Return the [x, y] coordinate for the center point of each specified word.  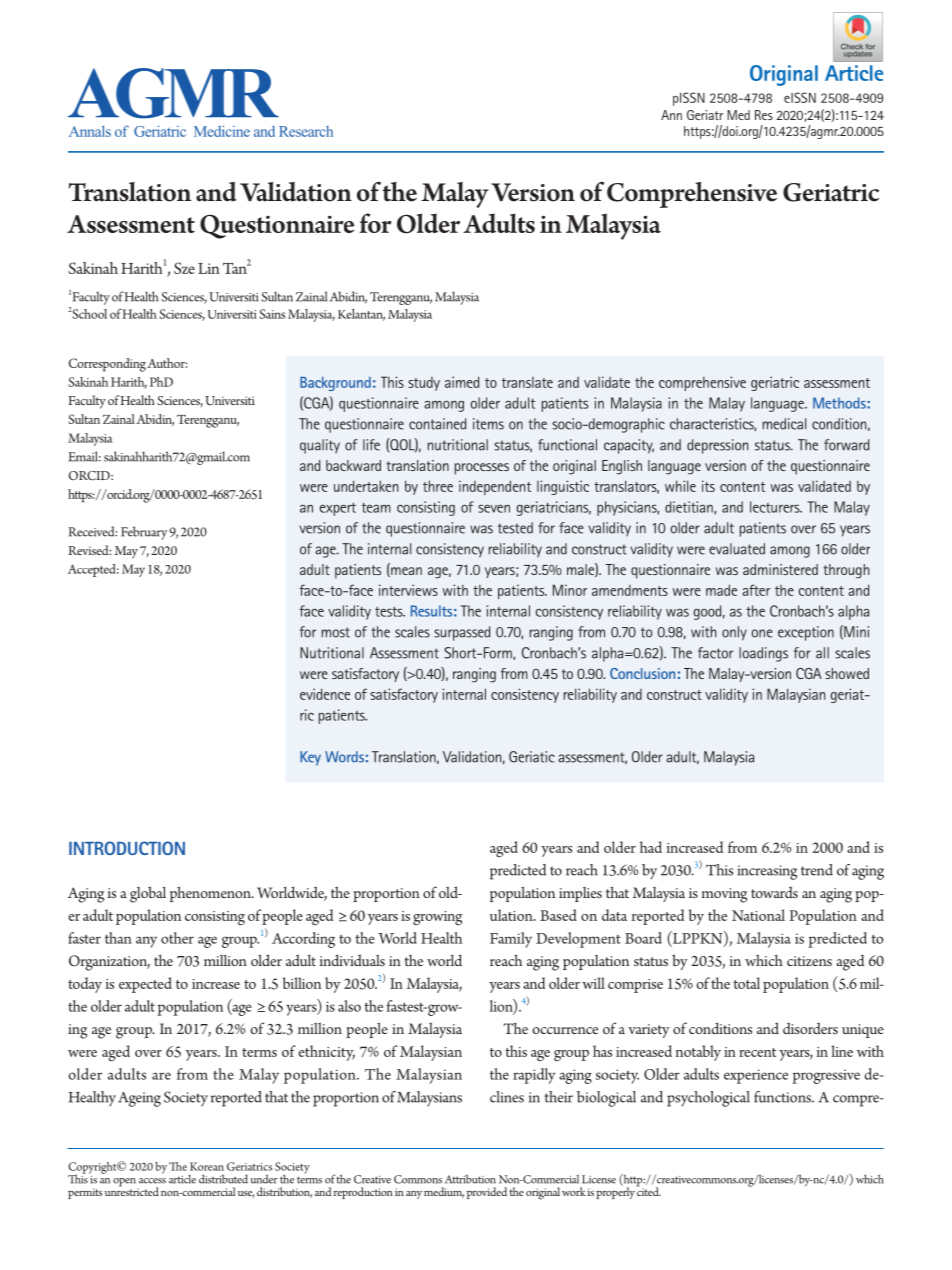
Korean [207, 1166]
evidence [325, 694]
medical [784, 424]
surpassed [462, 633]
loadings [763, 654]
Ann [671, 115]
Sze [184, 268]
